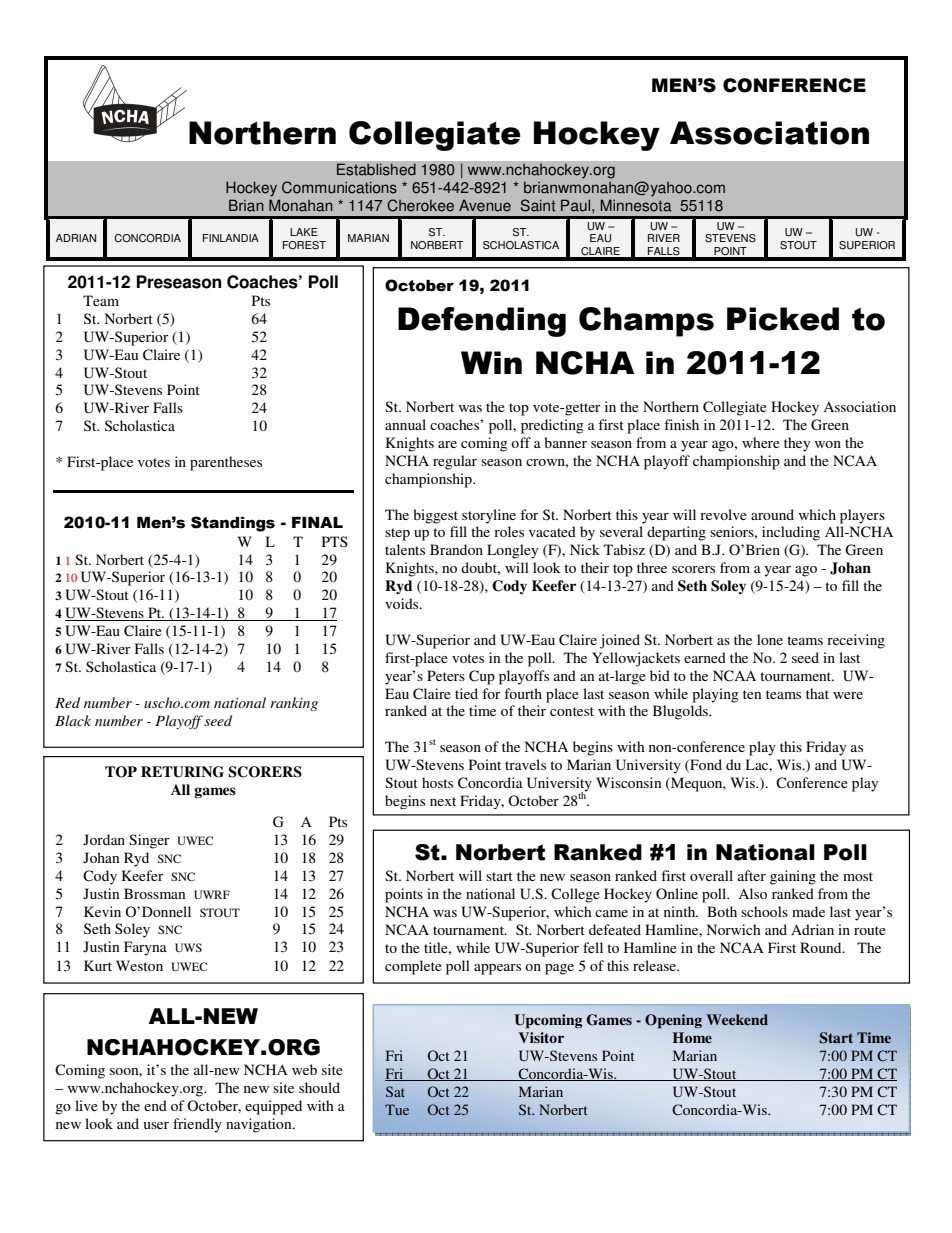 The width and height of the image is (952, 1233). What do you see at coordinates (304, 232) in the image?
I see `LAKE` at bounding box center [304, 232].
